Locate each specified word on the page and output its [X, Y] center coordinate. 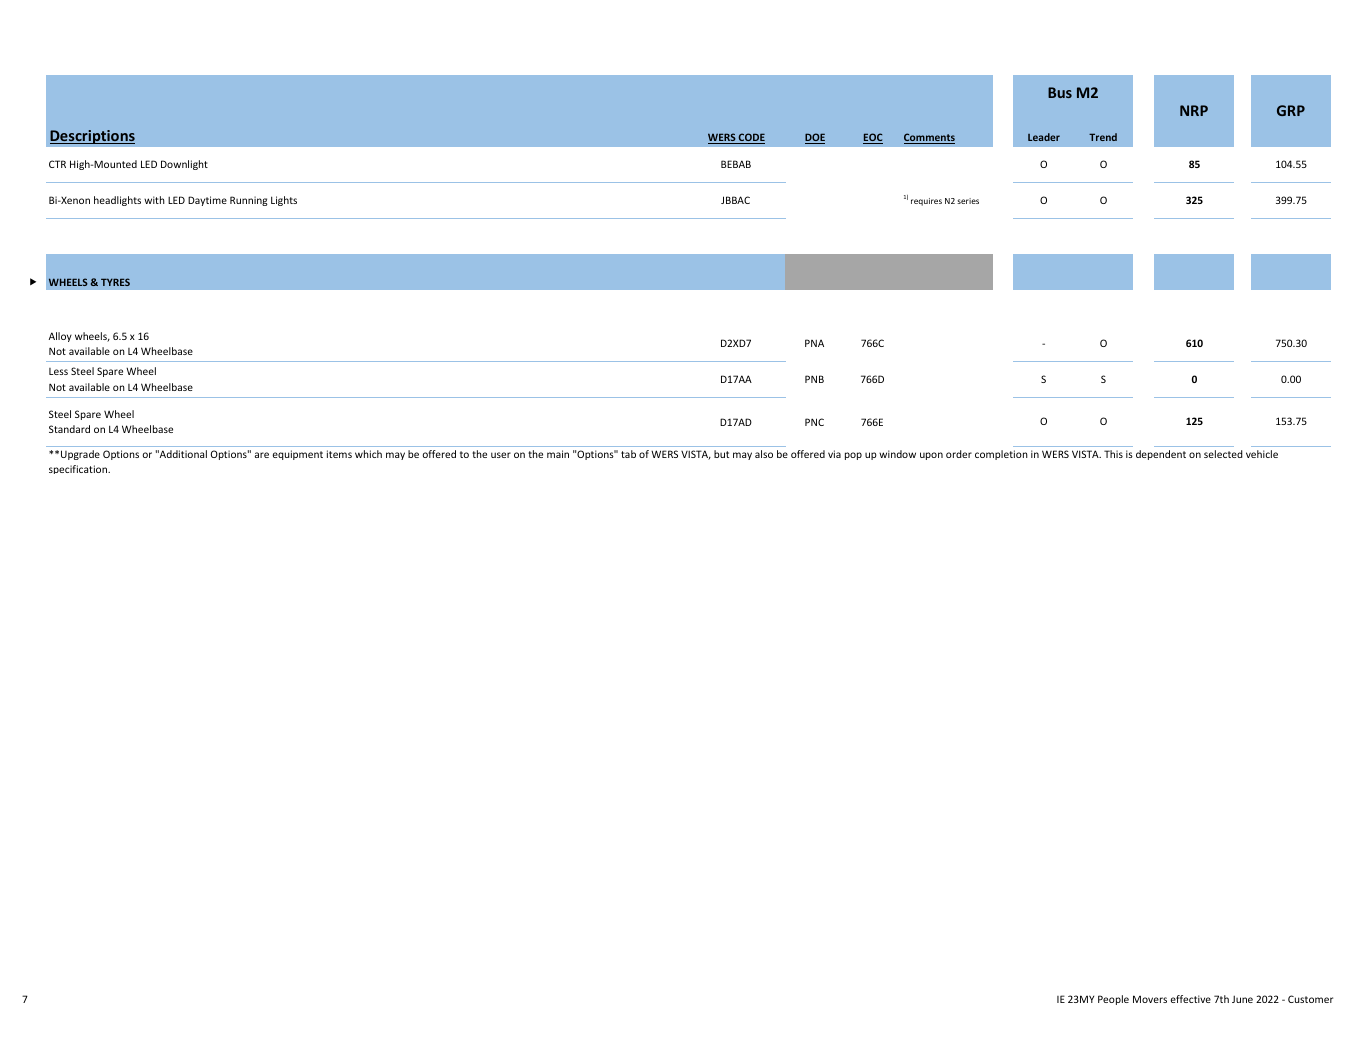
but [721, 454]
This [1113, 454]
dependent [1161, 455]
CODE [751, 138]
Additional [182, 454]
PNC [814, 422]
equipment [298, 455]
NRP [1194, 110]
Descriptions [92, 137]
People [1113, 1000]
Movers [1150, 999]
